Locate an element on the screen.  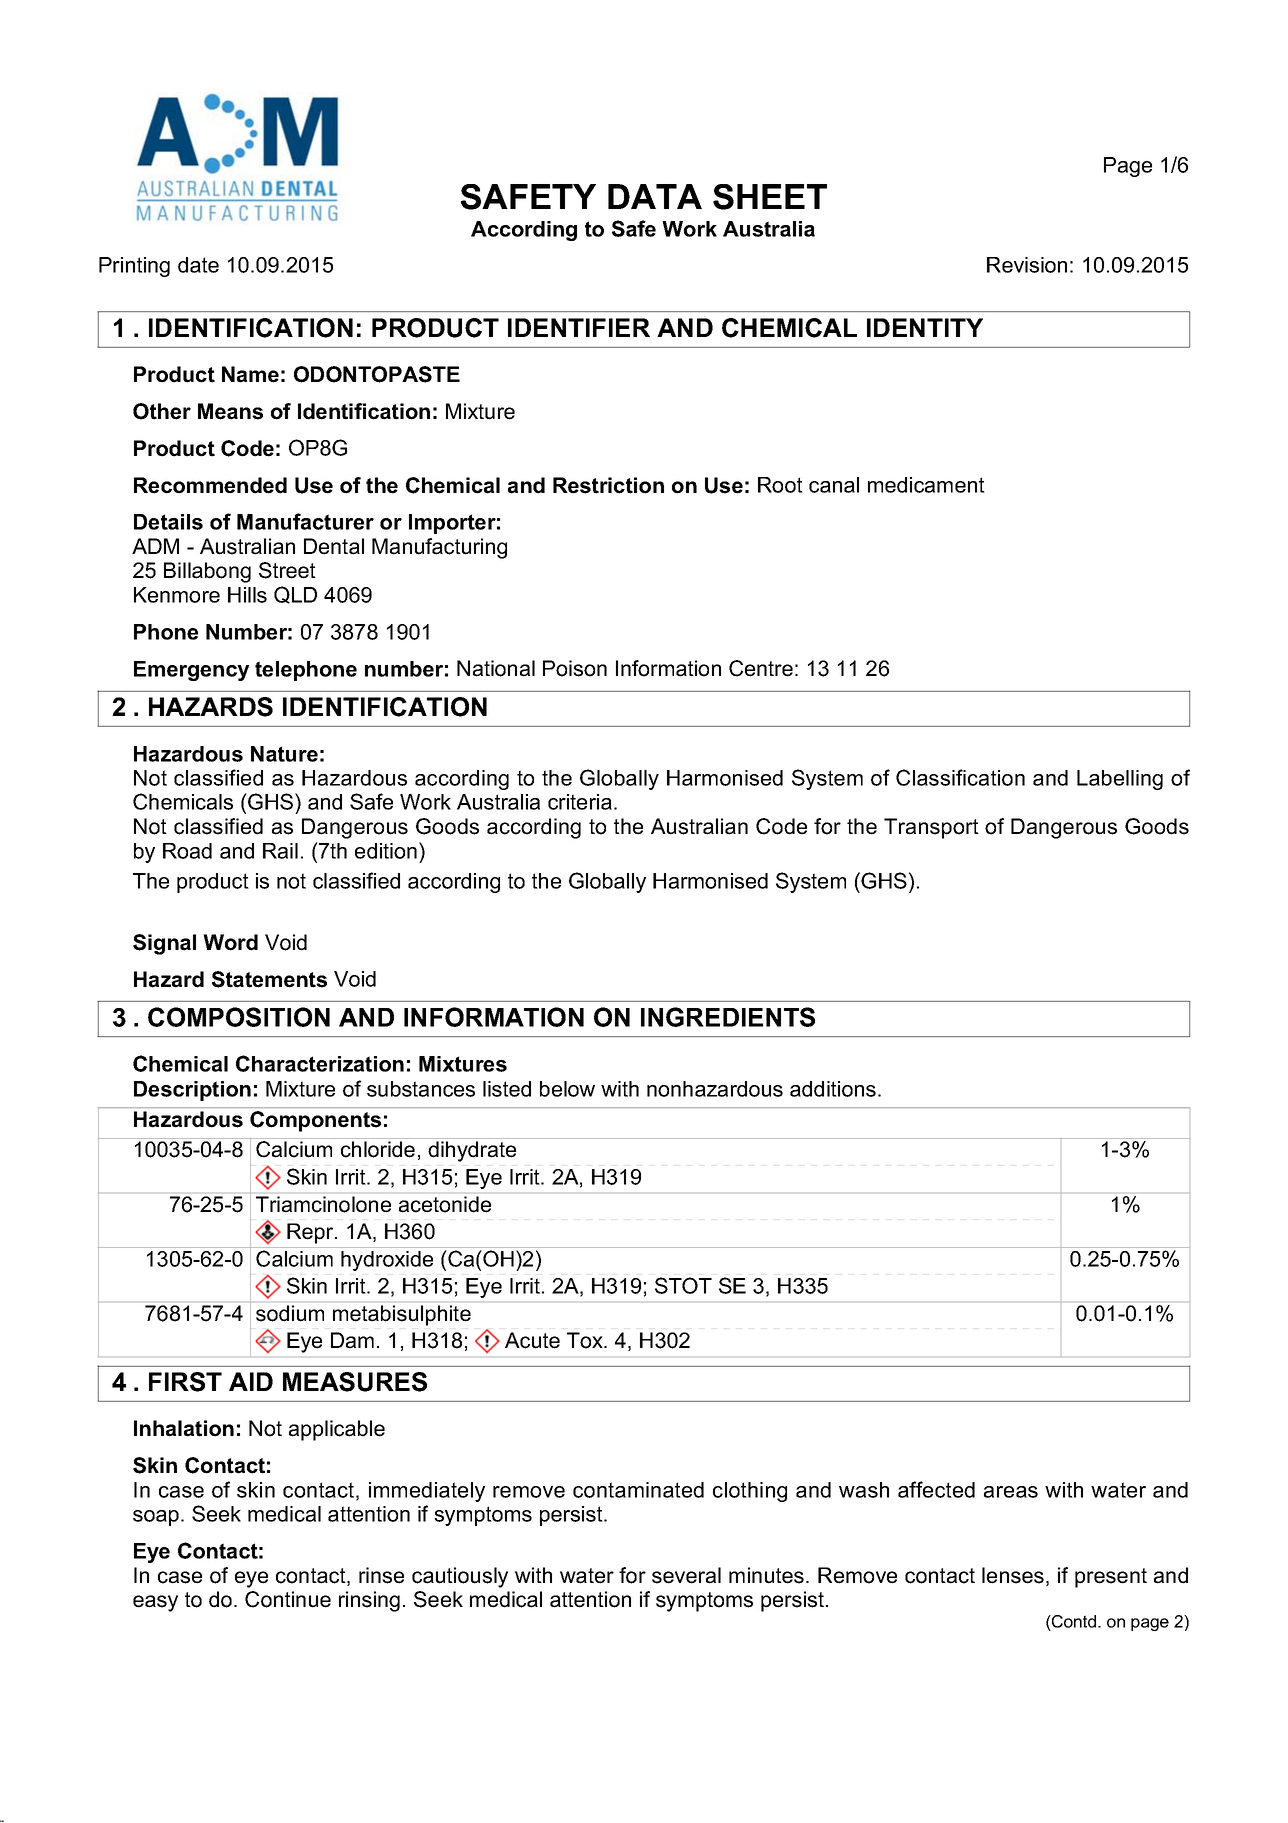
Continue is located at coordinates (288, 1599).
